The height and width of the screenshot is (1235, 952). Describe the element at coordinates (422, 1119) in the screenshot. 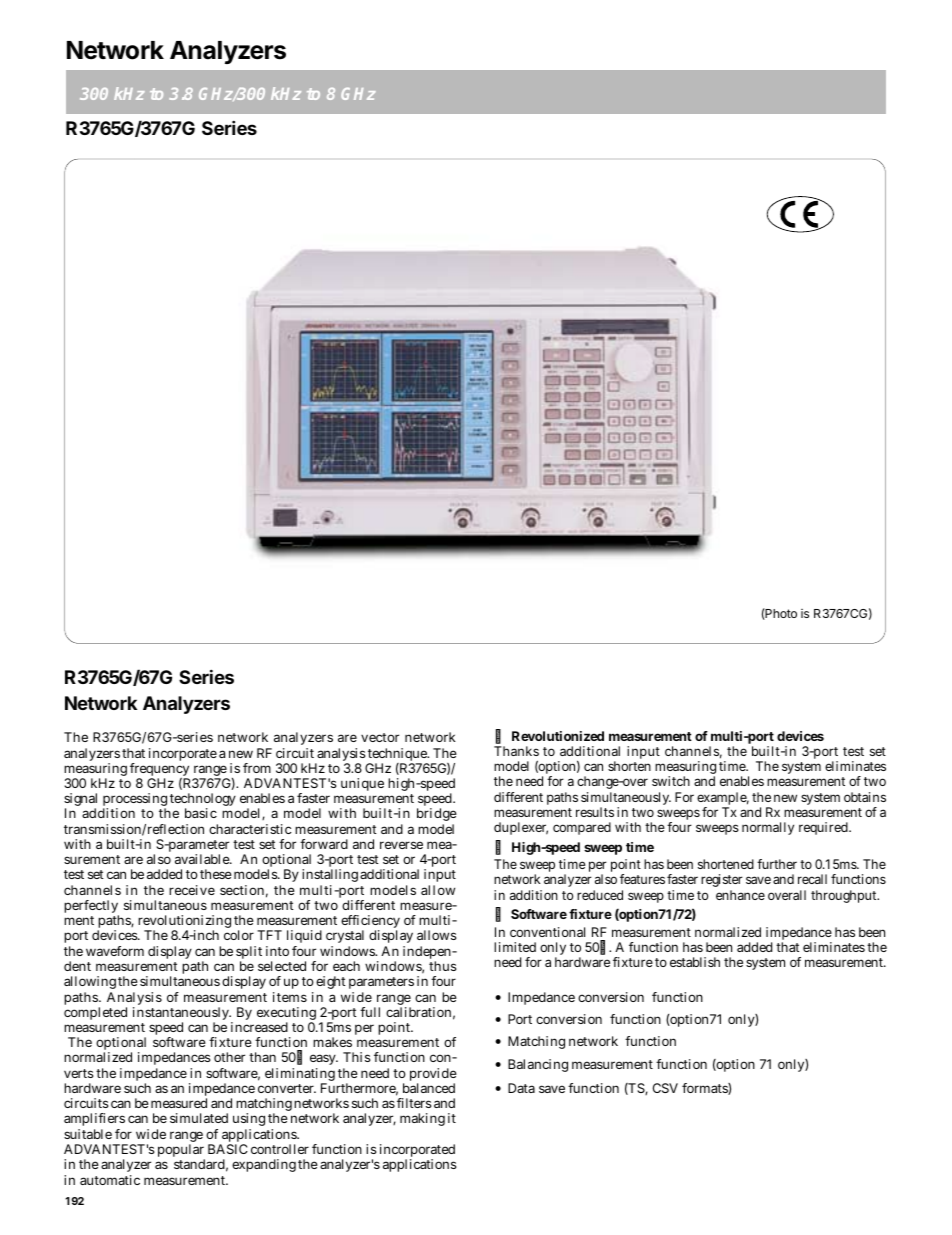

I see `making` at that location.
